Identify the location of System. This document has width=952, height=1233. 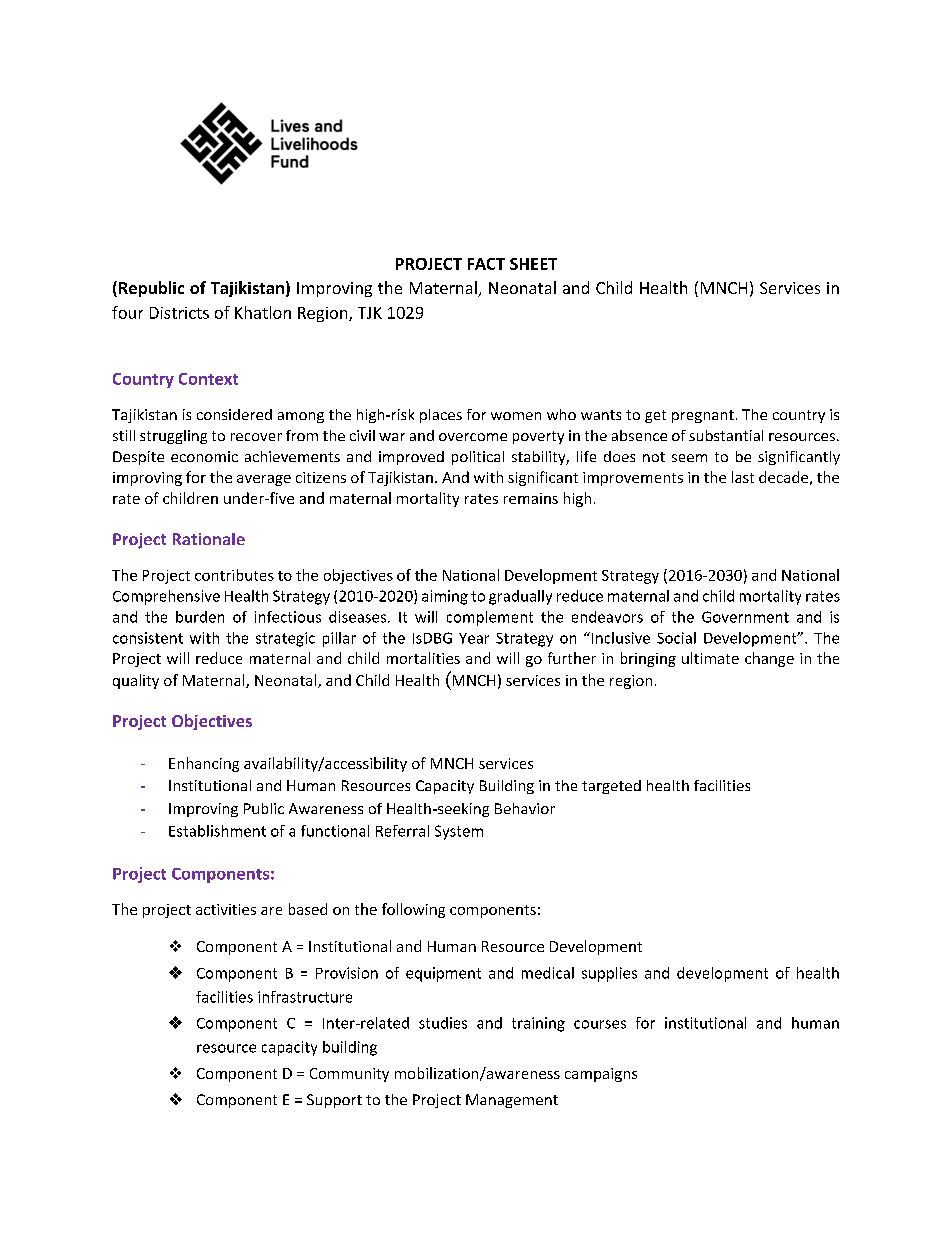
(459, 832).
